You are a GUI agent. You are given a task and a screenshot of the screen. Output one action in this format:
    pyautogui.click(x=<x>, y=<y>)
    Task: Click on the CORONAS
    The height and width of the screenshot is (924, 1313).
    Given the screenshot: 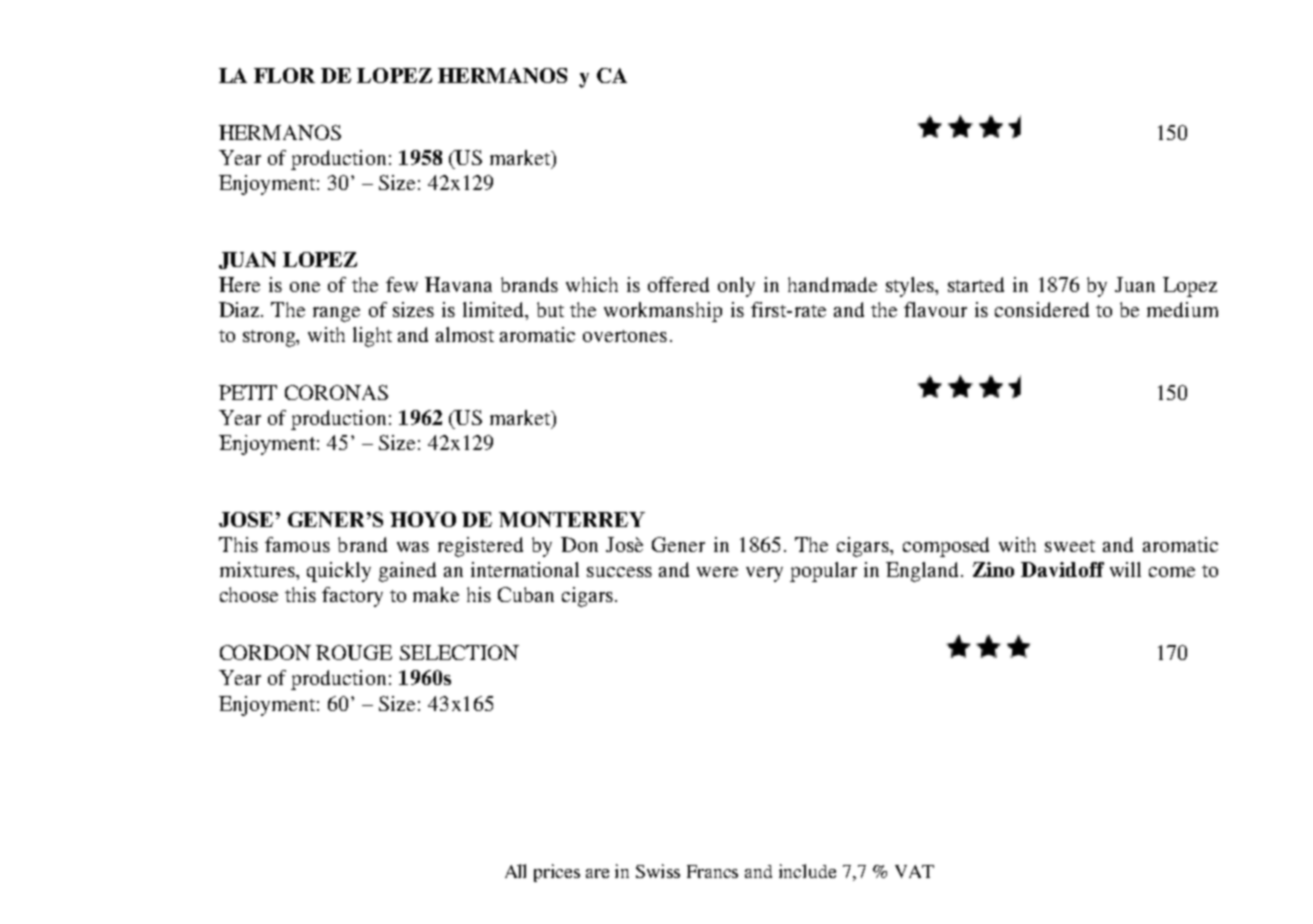 What is the action you would take?
    pyautogui.click(x=336, y=392)
